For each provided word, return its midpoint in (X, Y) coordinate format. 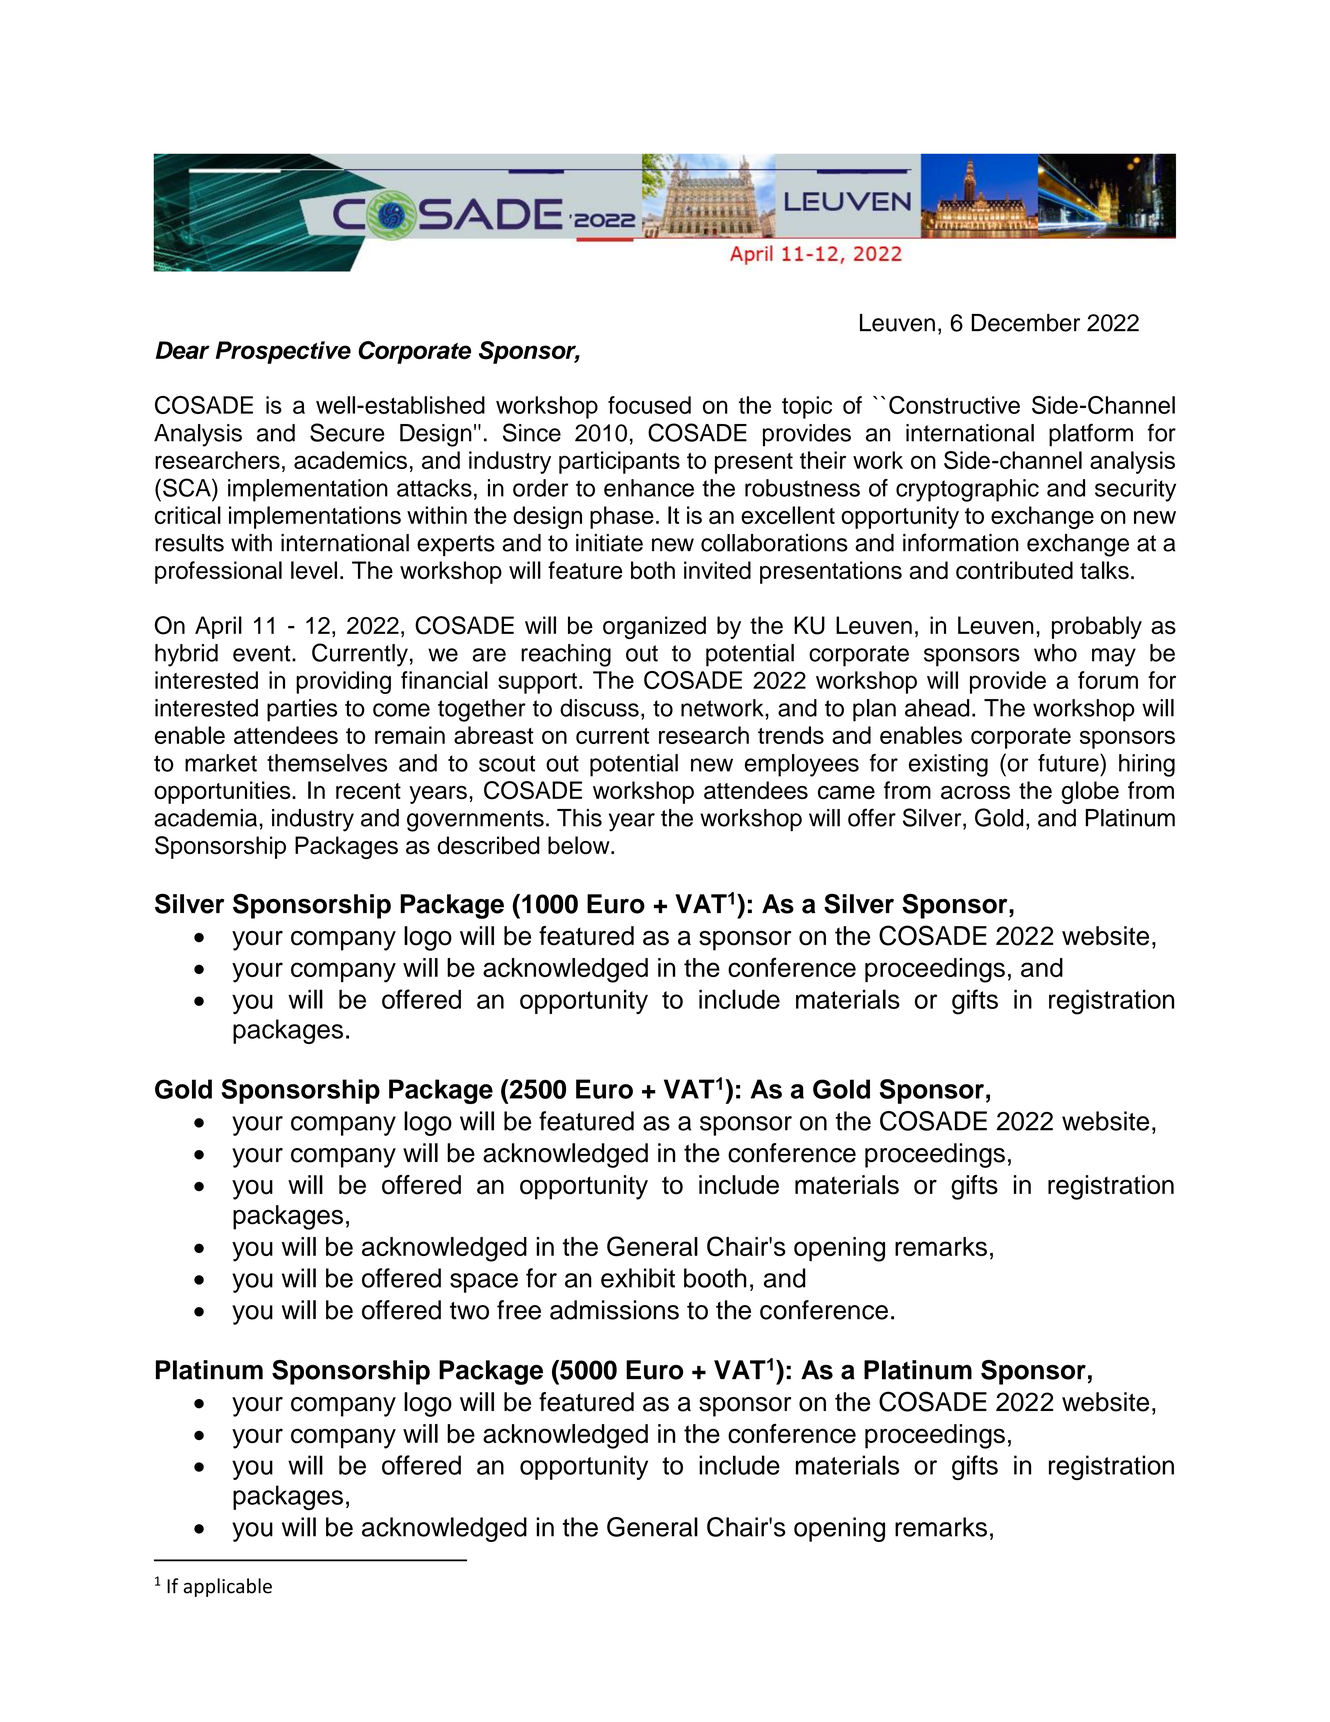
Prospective (283, 352)
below (580, 845)
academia (207, 818)
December (1026, 323)
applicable (228, 1587)
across (975, 792)
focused (649, 405)
